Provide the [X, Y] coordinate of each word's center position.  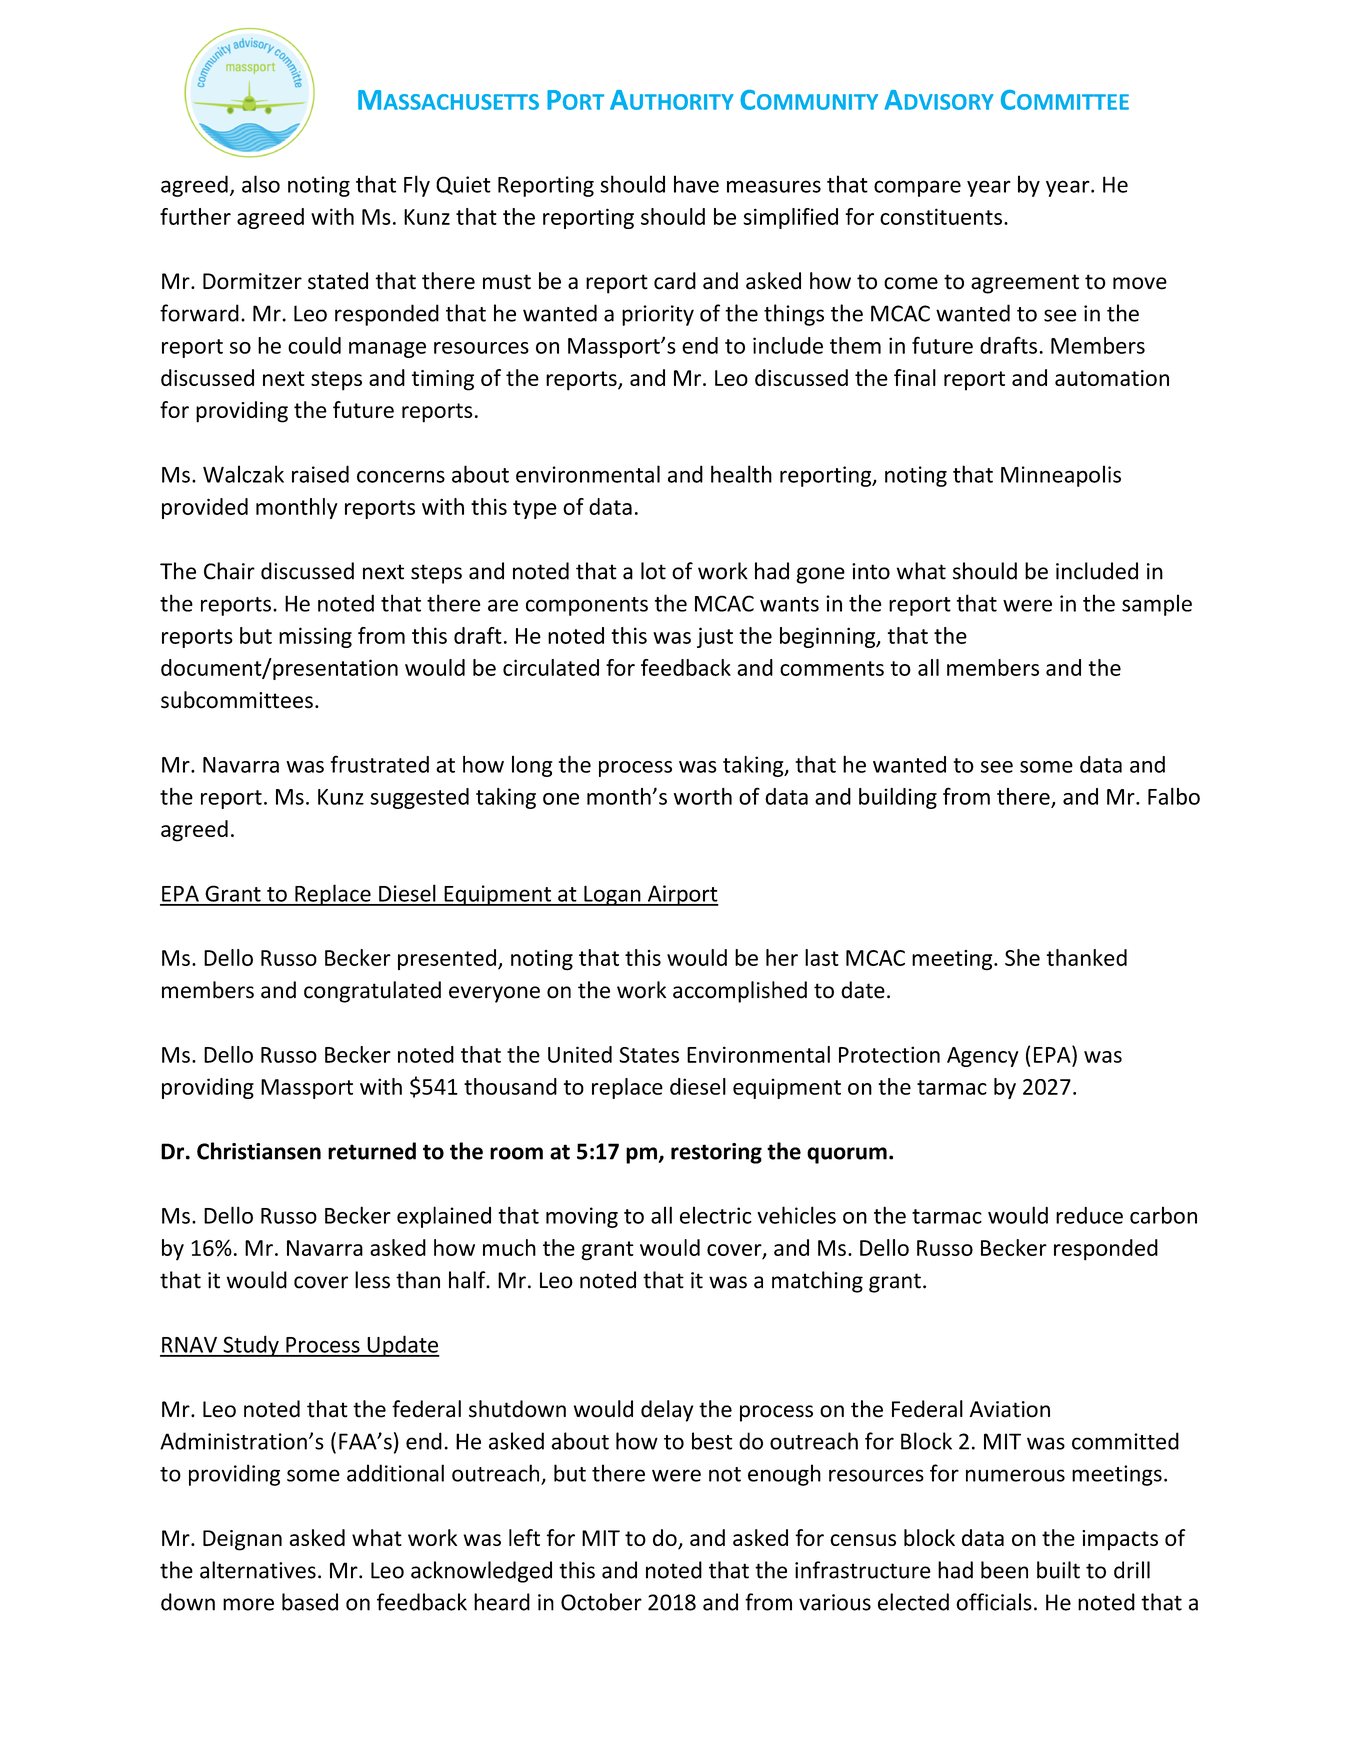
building [898, 798]
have [696, 184]
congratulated [372, 992]
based [310, 1602]
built [1058, 1570]
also [261, 184]
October [601, 1602]
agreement [1025, 284]
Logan [612, 895]
